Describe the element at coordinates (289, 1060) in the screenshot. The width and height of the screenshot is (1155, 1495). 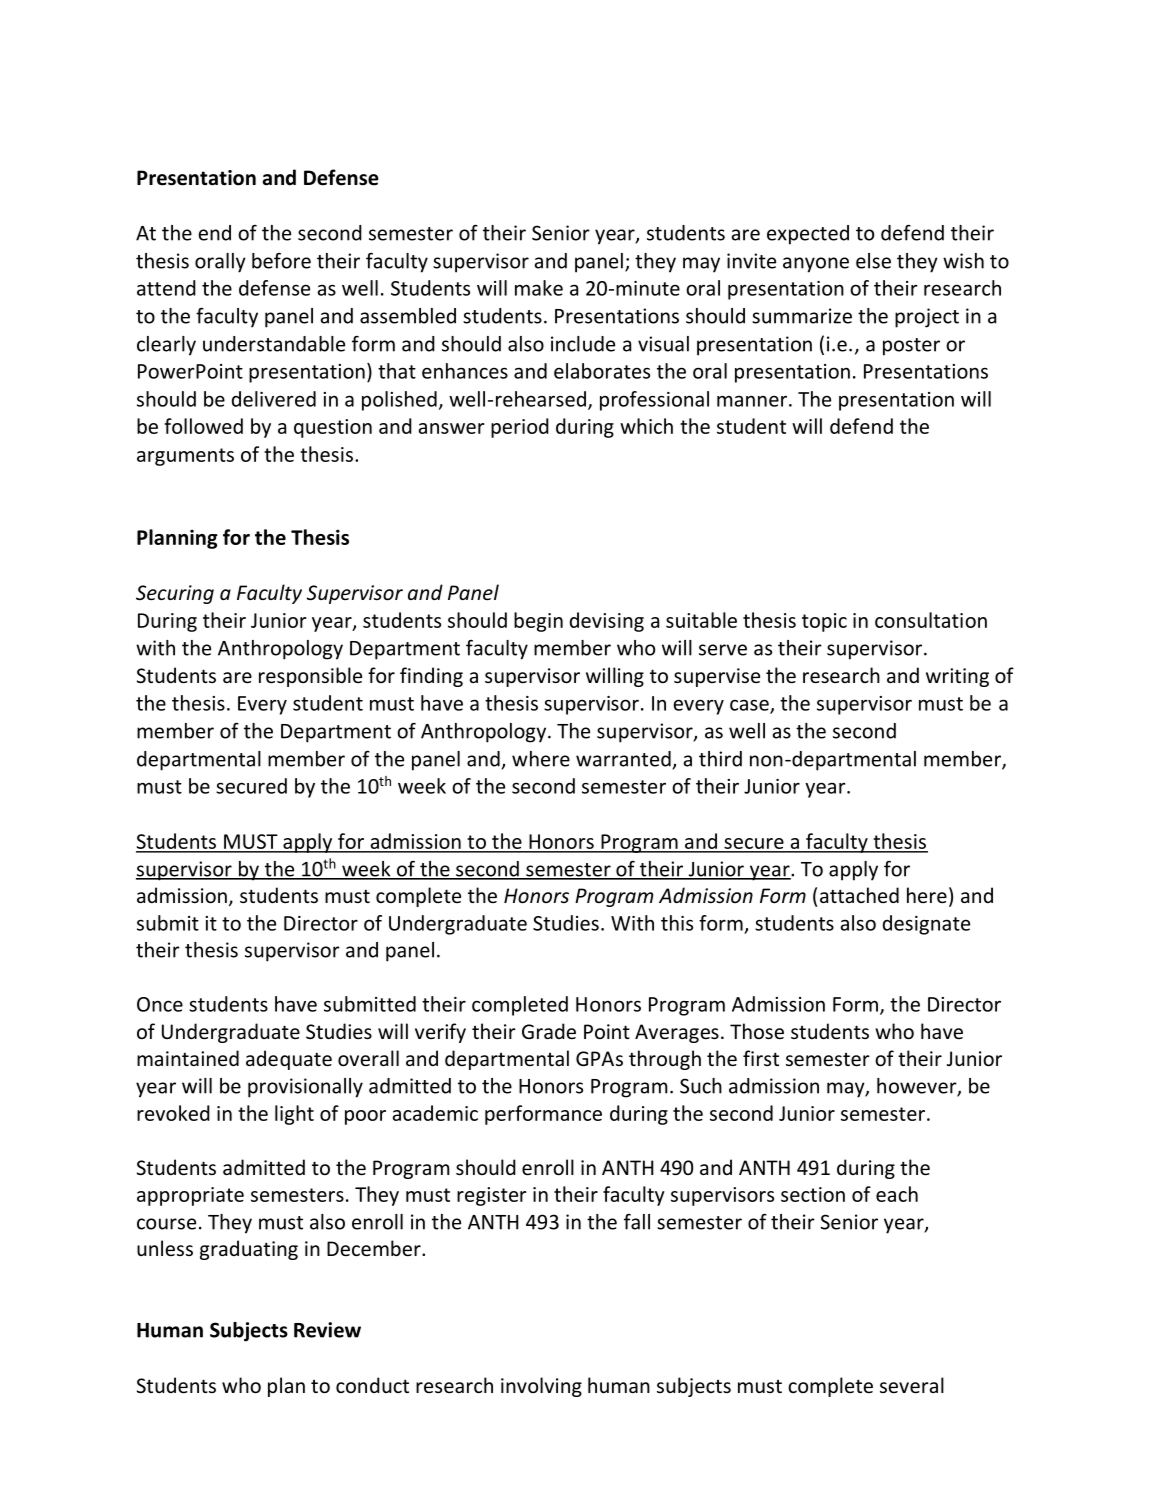
I see `adequate` at that location.
